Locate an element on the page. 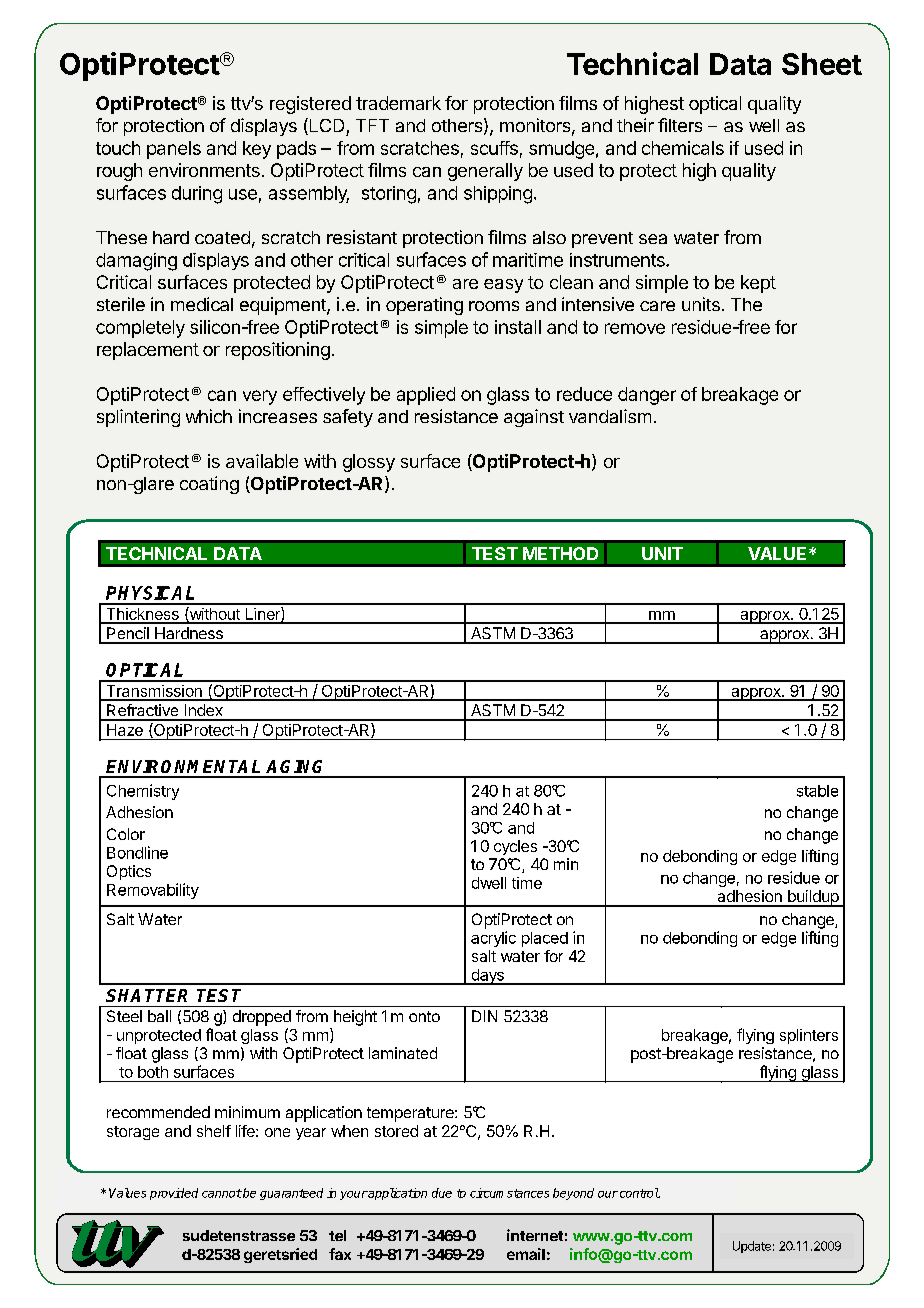 Image resolution: width=924 pixels, height=1308 pixels. filters is located at coordinates (680, 125).
